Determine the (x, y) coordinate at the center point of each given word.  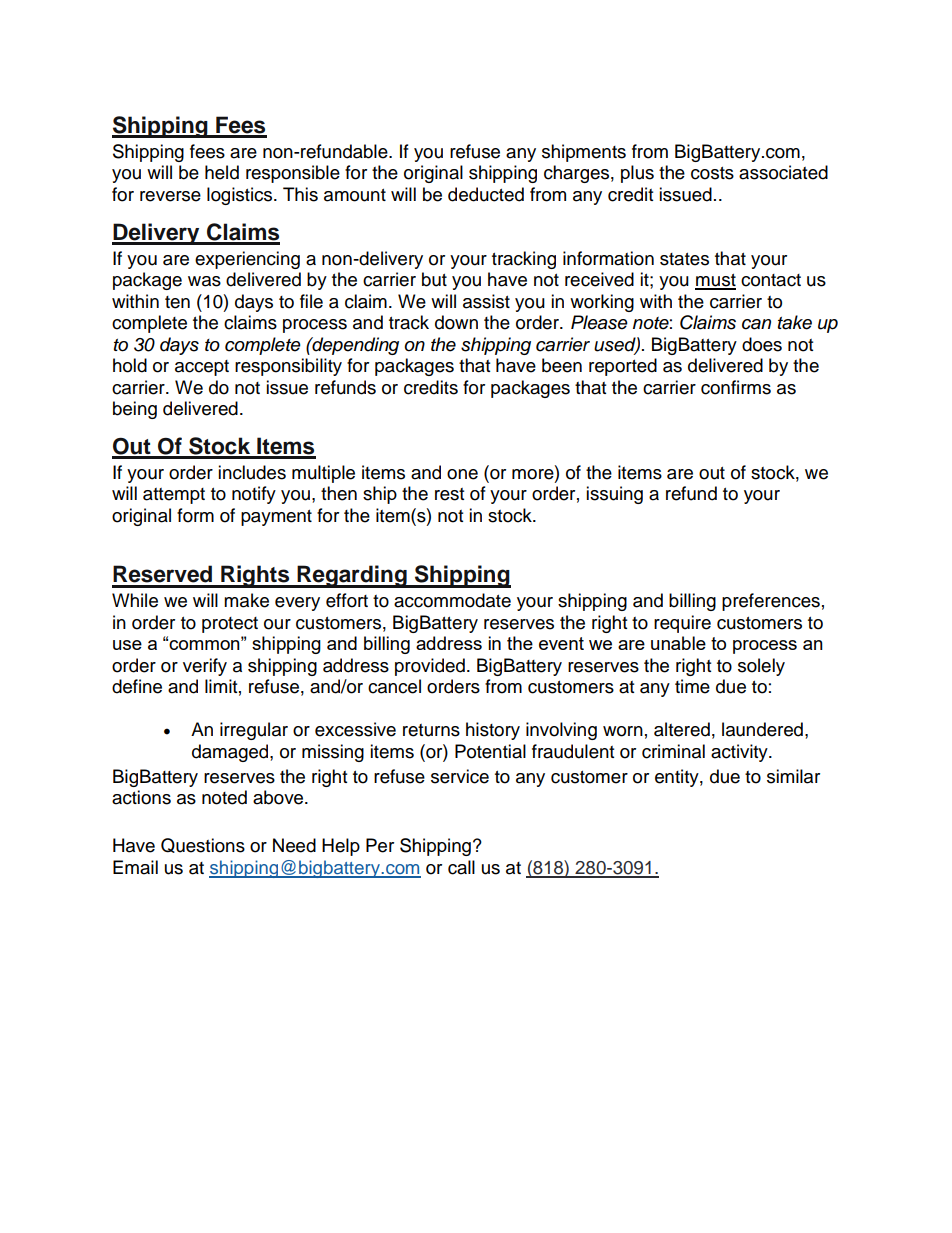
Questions (203, 845)
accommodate (452, 600)
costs (712, 173)
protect (230, 625)
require (682, 624)
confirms (736, 387)
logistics (241, 196)
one (462, 474)
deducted (486, 194)
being (135, 410)
